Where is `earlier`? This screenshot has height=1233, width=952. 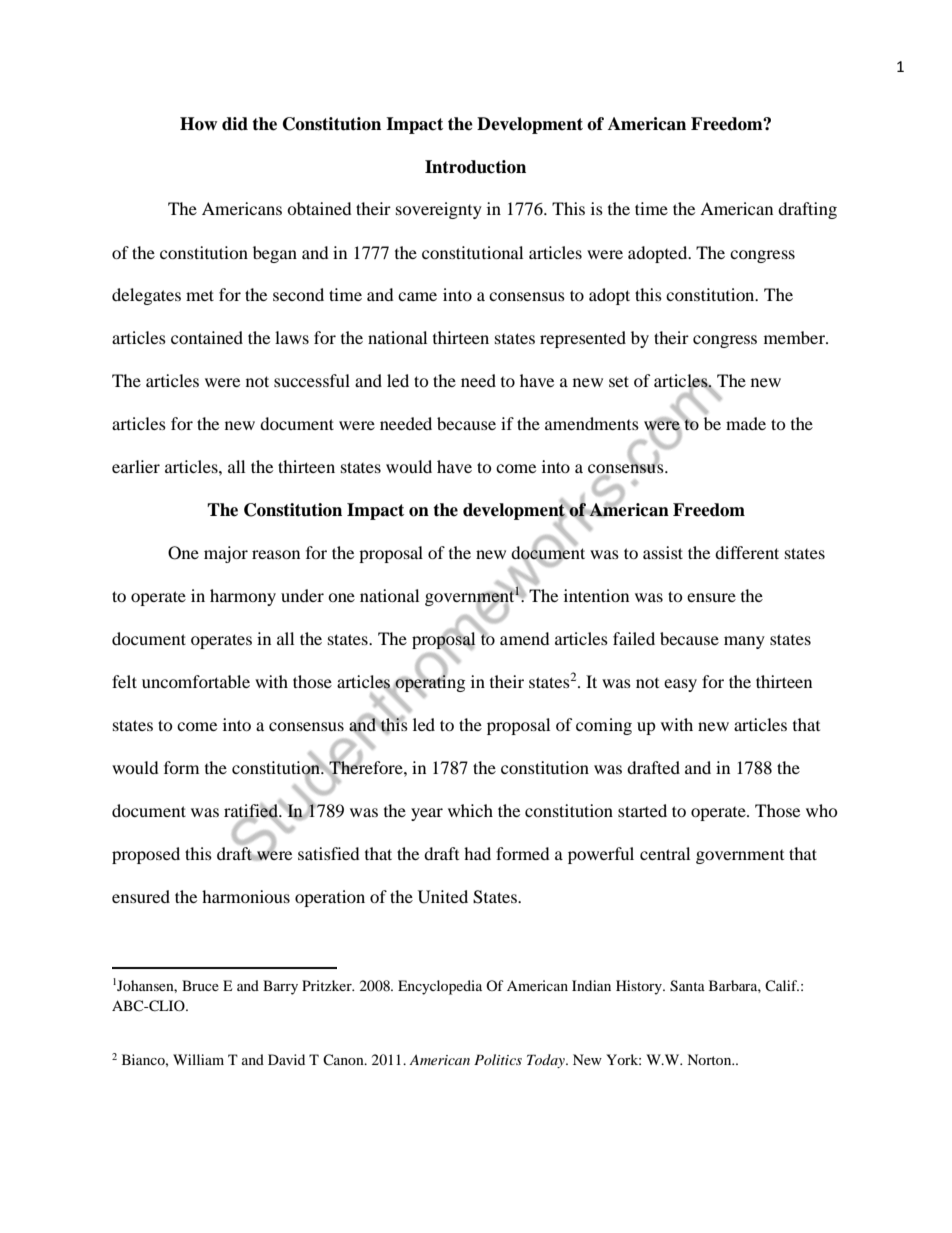 earlier is located at coordinates (136, 466).
